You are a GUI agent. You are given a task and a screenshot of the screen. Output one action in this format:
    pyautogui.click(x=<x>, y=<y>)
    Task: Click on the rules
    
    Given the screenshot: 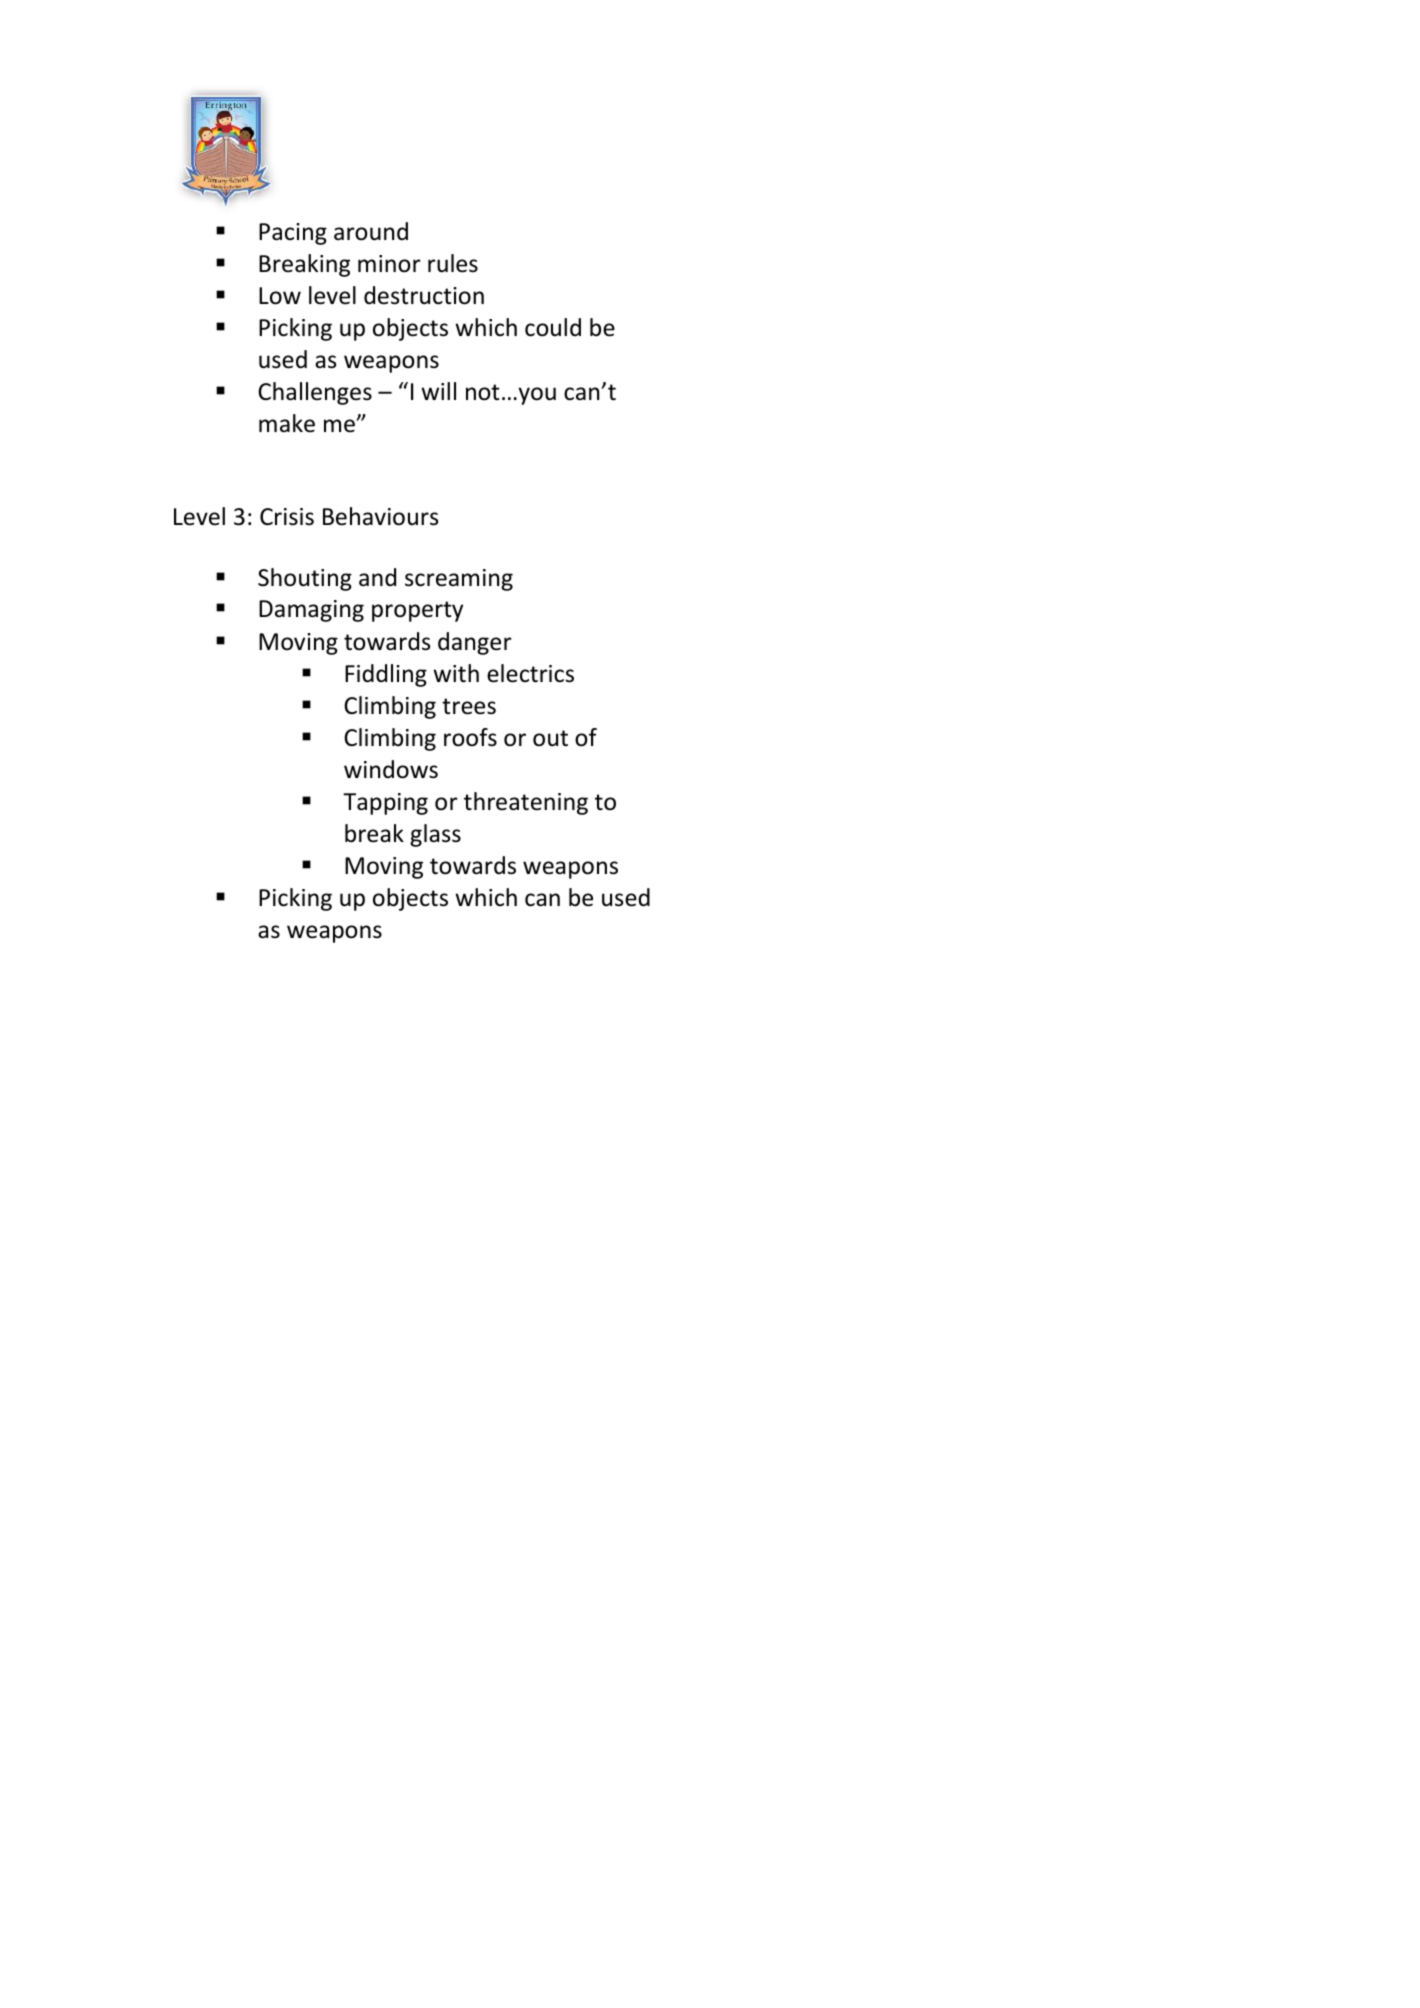 What is the action you would take?
    pyautogui.click(x=453, y=263)
